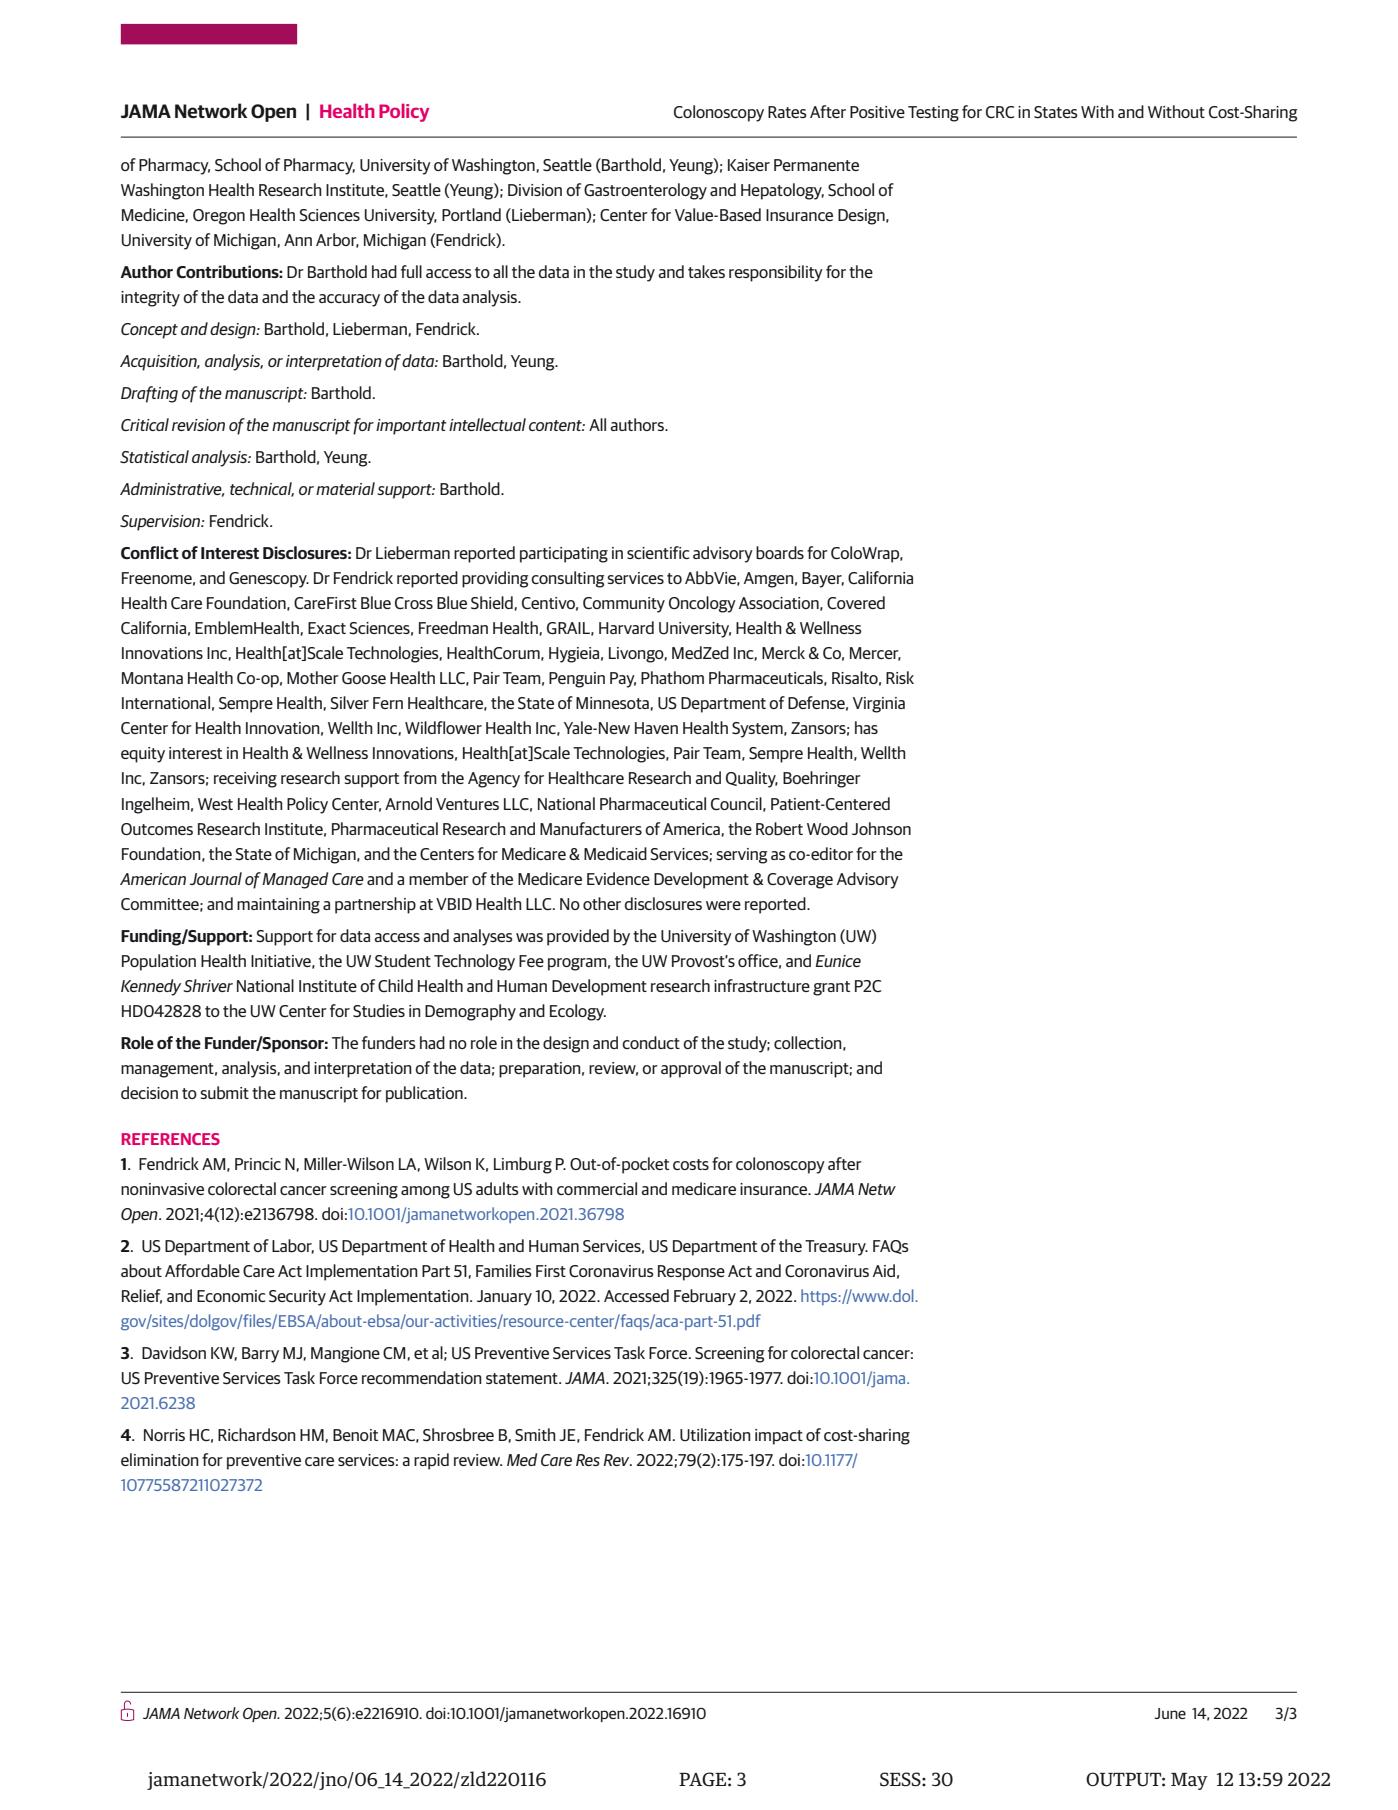 This page has width=1398, height=1810. What do you see at coordinates (836, 1248) in the page?
I see `Treasury` at bounding box center [836, 1248].
